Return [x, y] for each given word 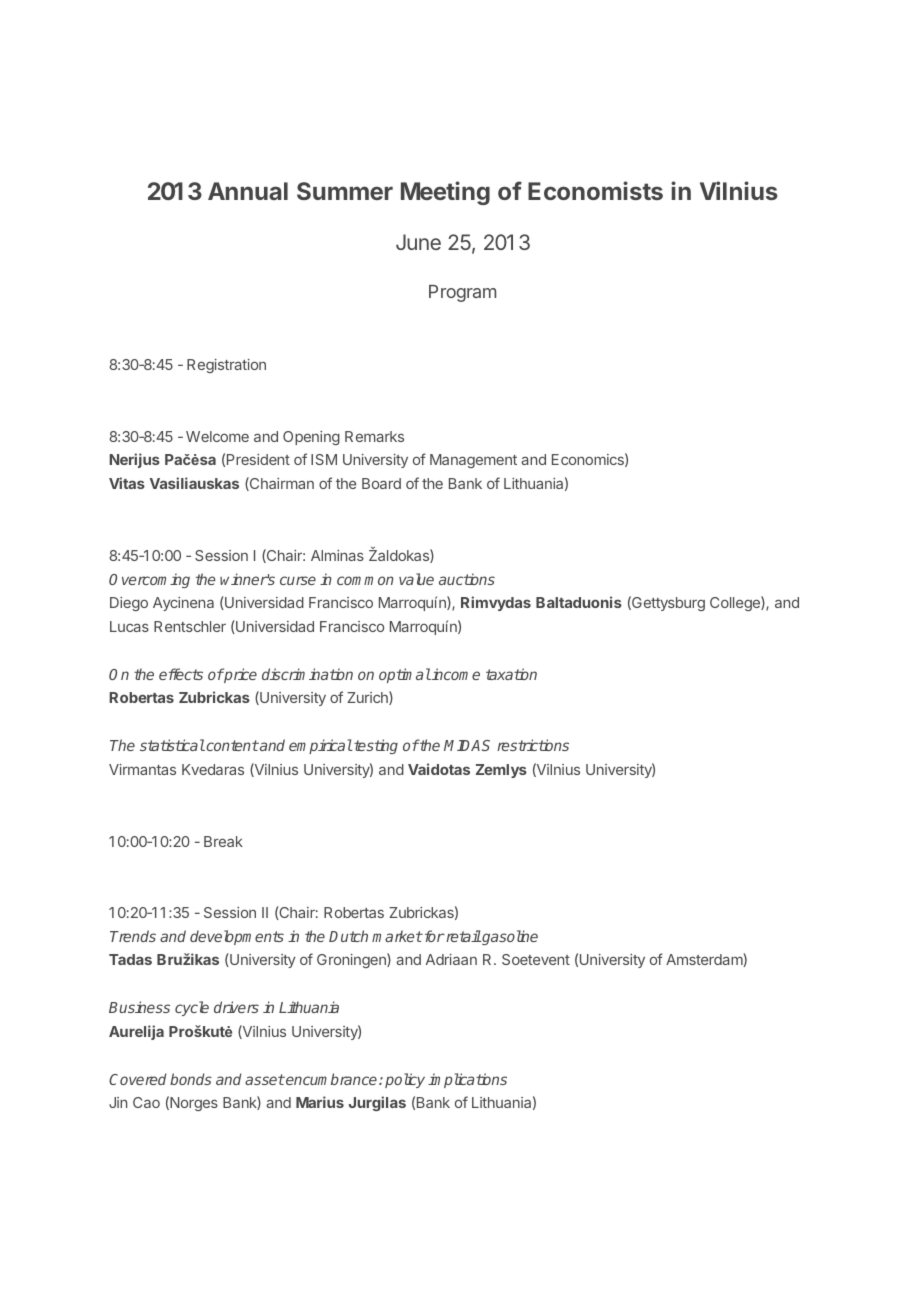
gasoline [509, 937]
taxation [511, 674]
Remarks [374, 436]
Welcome [217, 436]
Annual [248, 191]
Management [473, 461]
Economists [595, 190]
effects [181, 674]
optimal [405, 675]
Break [223, 841]
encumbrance [332, 1079]
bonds [191, 1079]
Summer [345, 191]
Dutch [348, 936]
